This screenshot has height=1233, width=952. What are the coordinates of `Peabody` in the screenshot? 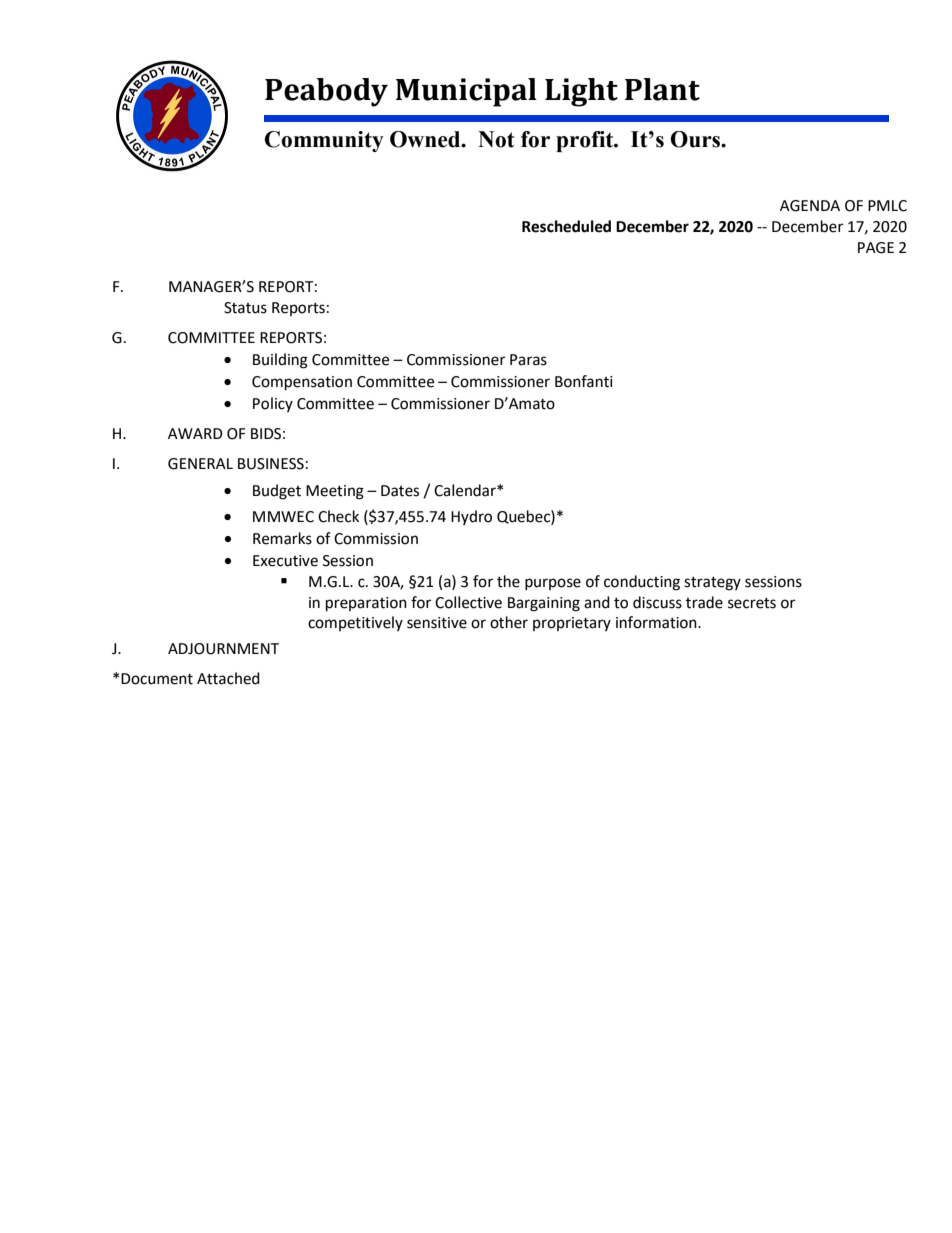 It's located at (326, 92).
